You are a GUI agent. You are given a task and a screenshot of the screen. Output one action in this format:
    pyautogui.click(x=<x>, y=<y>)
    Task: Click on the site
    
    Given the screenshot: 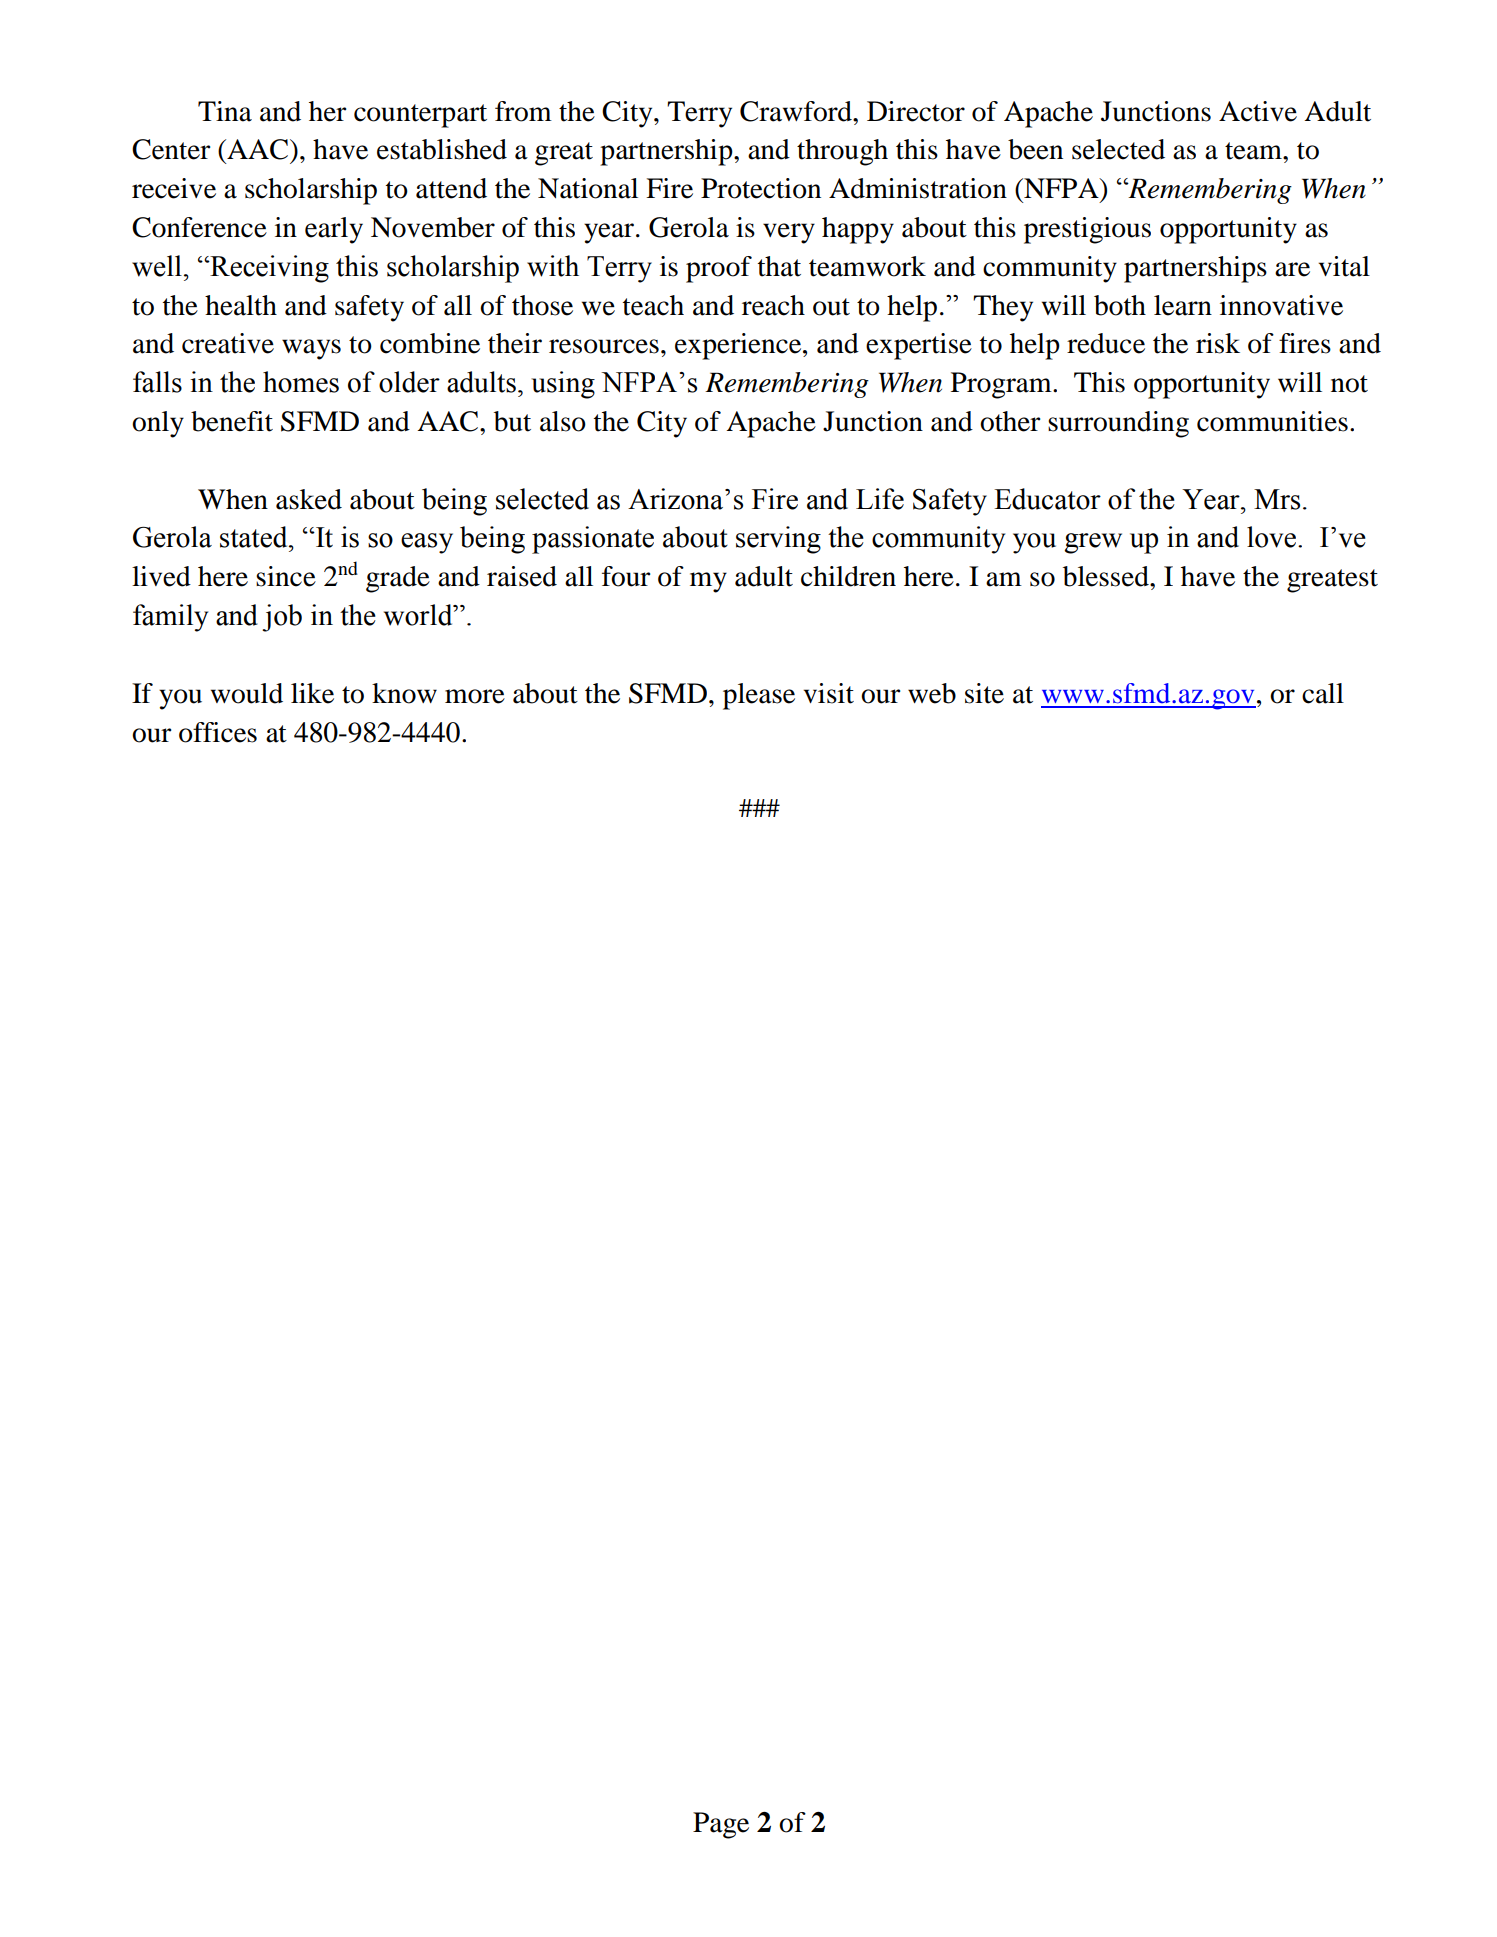 What is the action you would take?
    pyautogui.click(x=984, y=693)
